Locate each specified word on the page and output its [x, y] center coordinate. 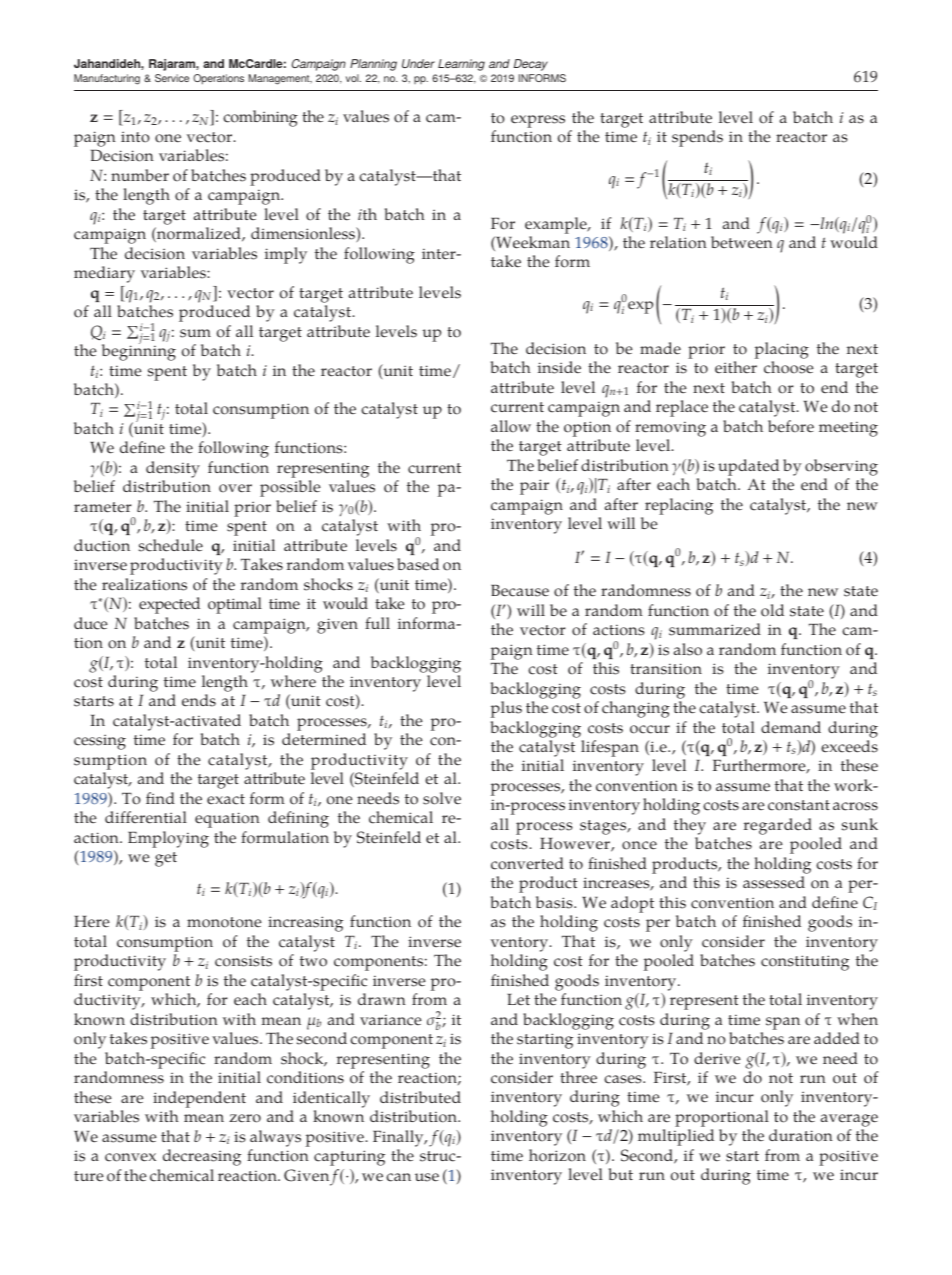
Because [520, 590]
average [849, 1120]
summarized [715, 629]
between [742, 242]
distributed [420, 1097]
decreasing [202, 1157]
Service [172, 78]
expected [169, 605]
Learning [461, 65]
